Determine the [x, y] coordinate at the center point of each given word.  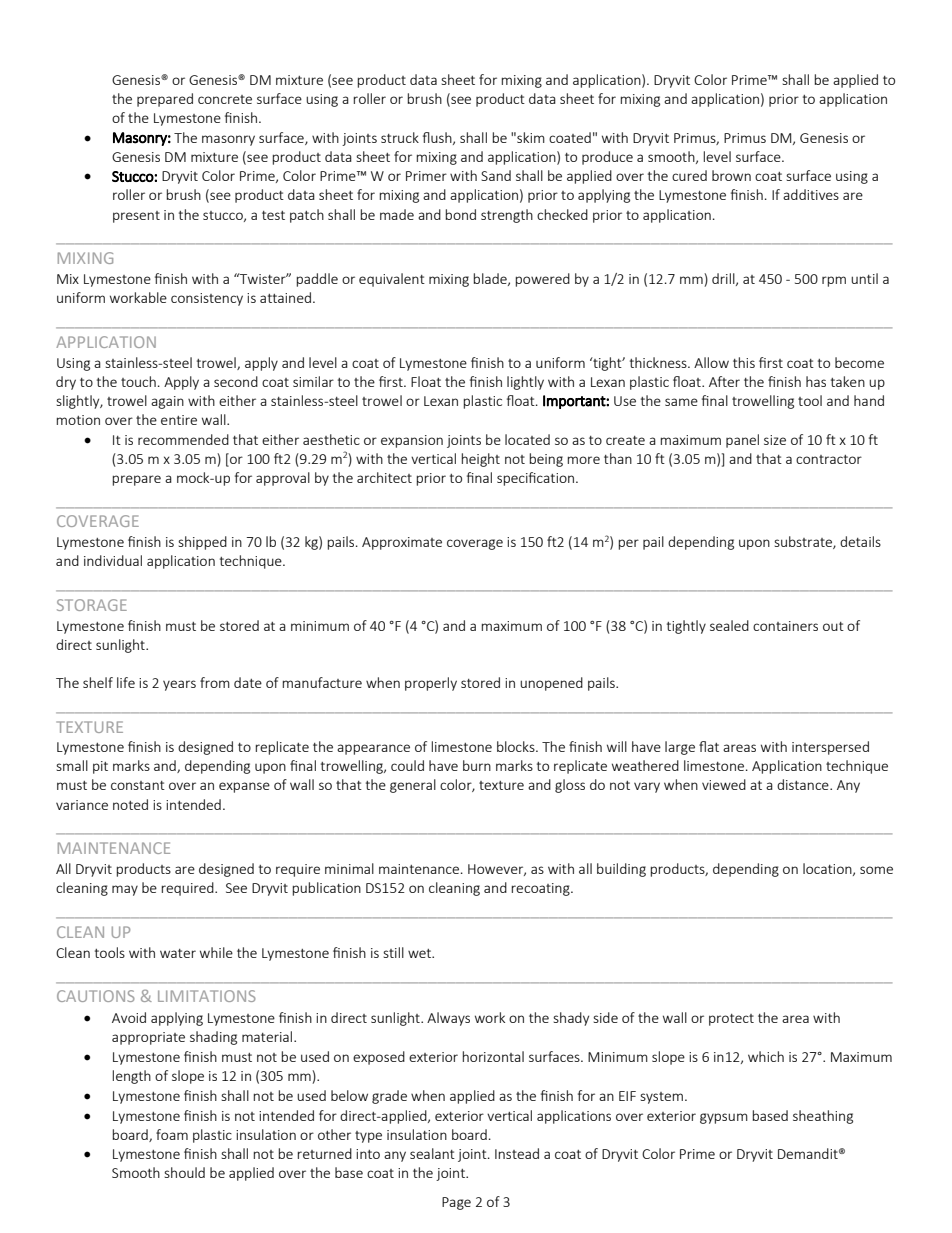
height [480, 460]
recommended [183, 439]
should [184, 1172]
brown [731, 175]
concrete [225, 99]
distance [804, 784]
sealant [432, 1153]
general [413, 786]
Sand [496, 175]
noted [130, 804]
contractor [829, 459]
